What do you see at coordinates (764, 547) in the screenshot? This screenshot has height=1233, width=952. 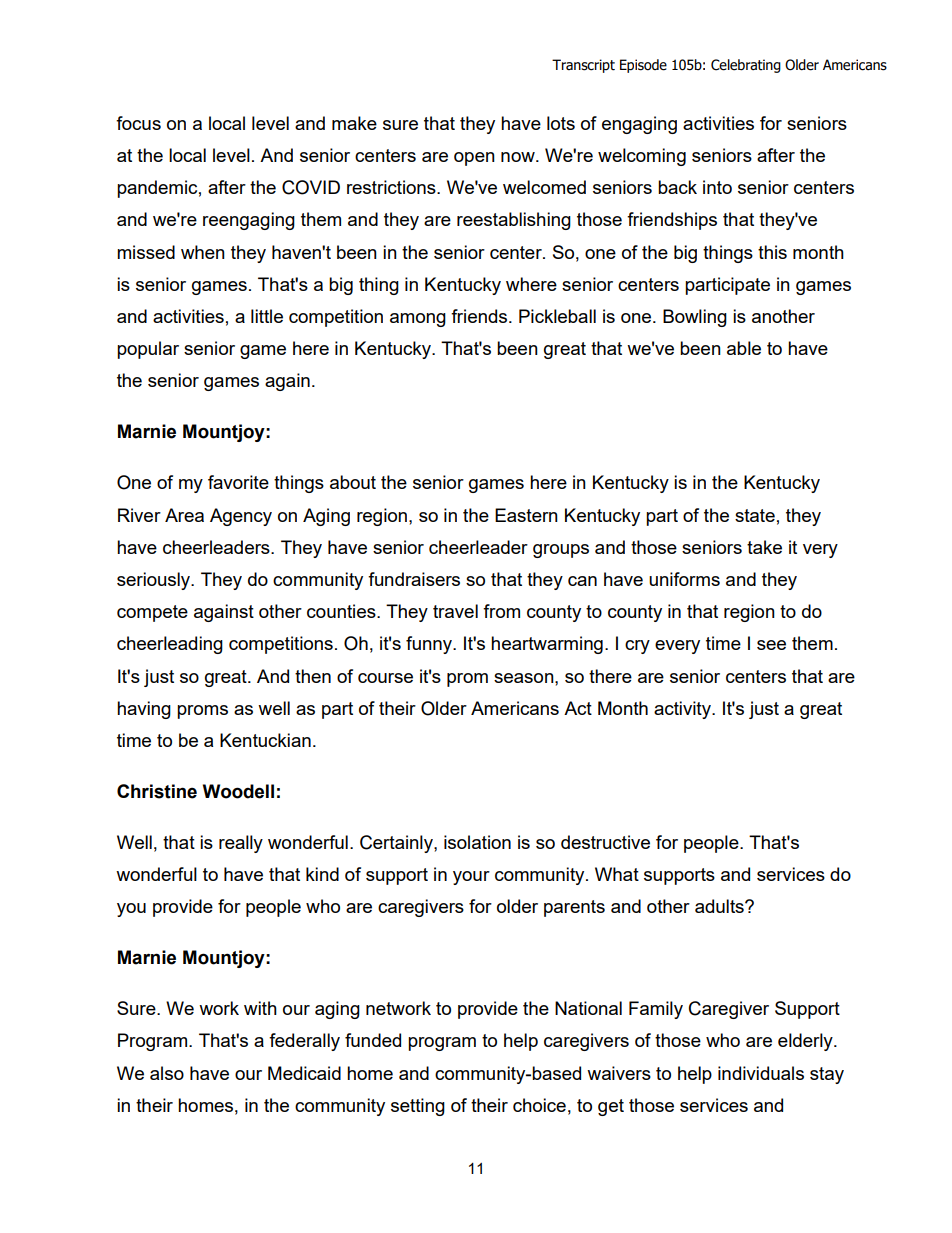 I see `take` at bounding box center [764, 547].
